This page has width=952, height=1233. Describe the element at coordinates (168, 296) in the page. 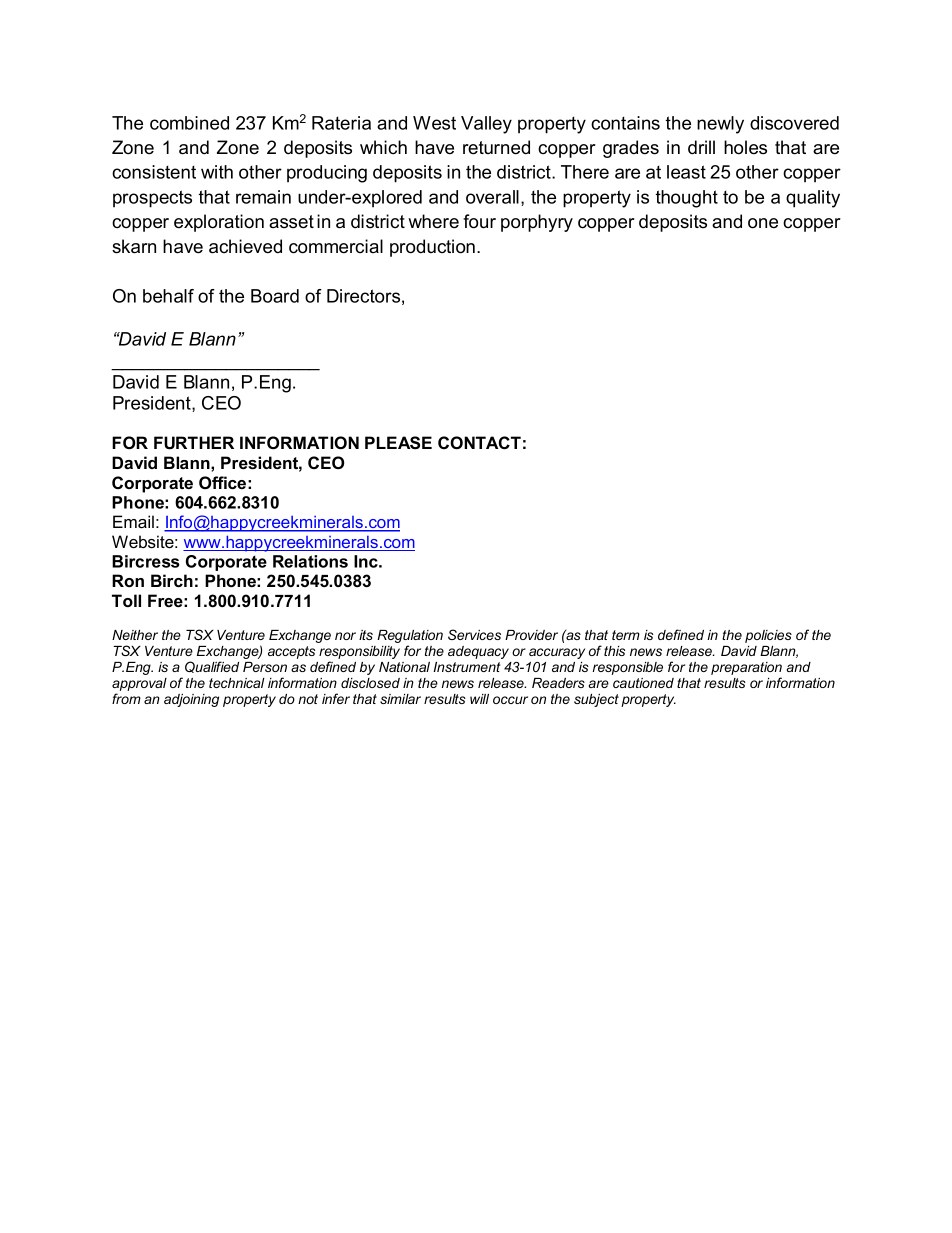

I see `behalf` at that location.
